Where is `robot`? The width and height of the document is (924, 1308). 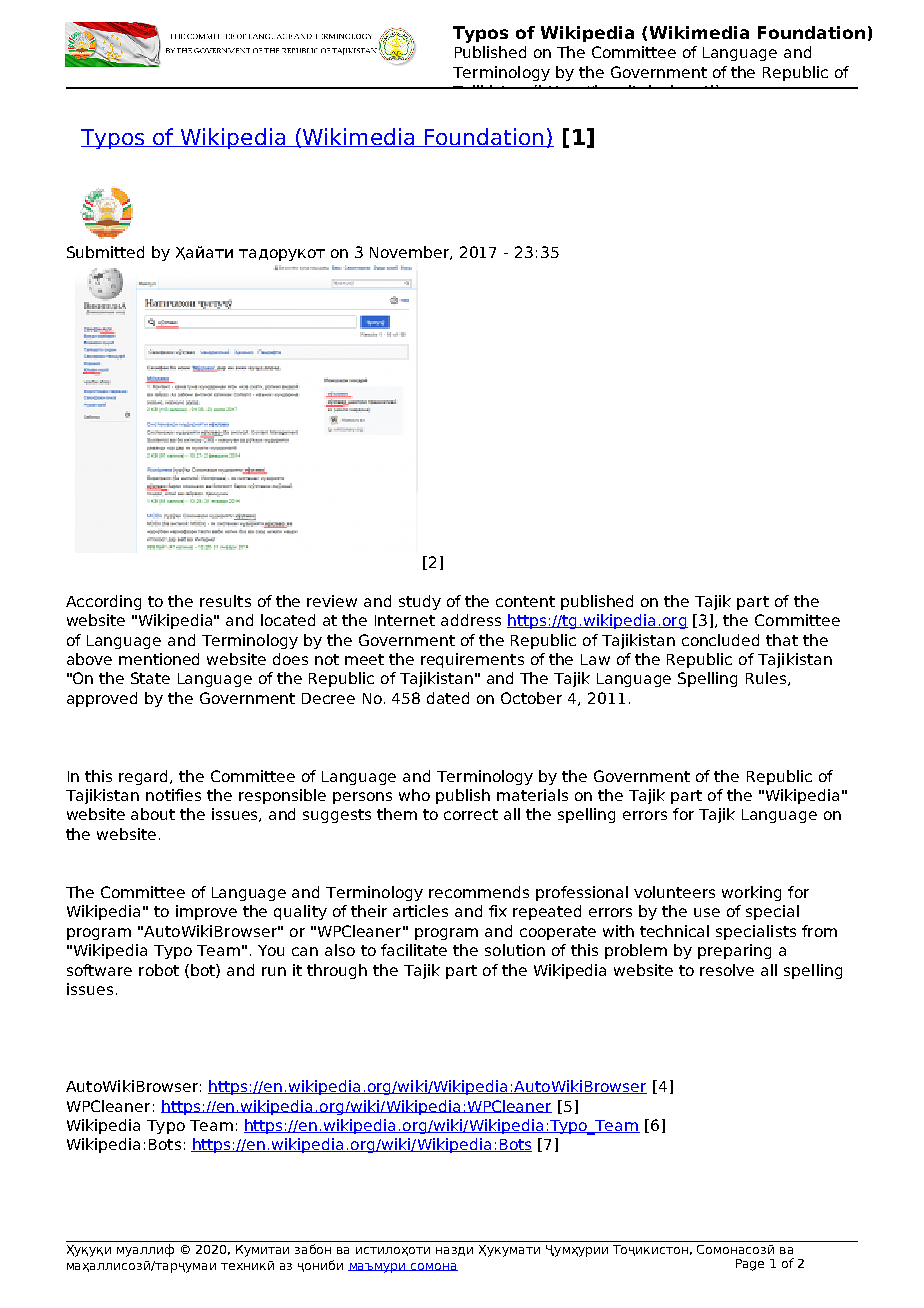 robot is located at coordinates (159, 970).
